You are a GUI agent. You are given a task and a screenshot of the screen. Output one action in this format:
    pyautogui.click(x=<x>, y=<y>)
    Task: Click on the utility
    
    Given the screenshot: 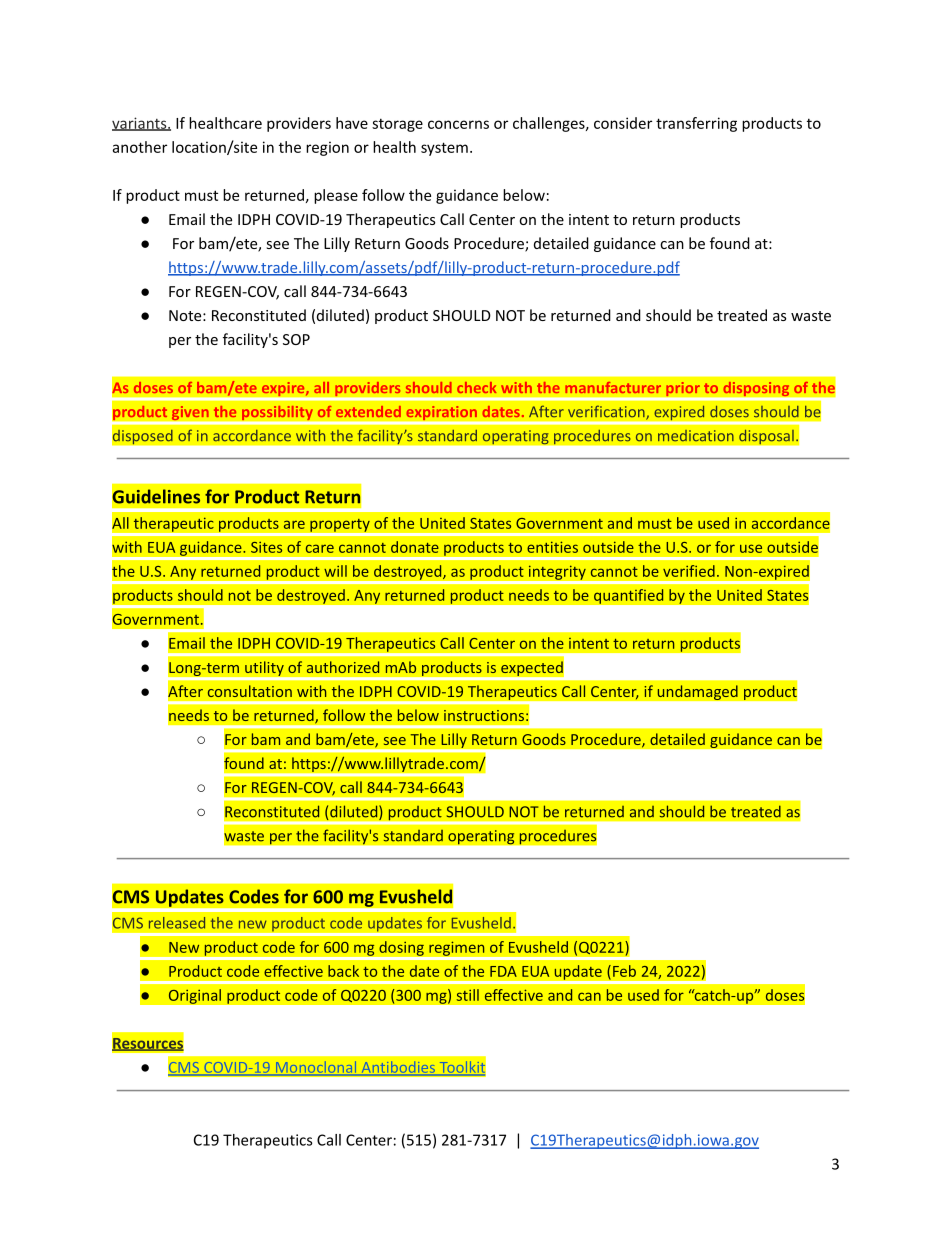 What is the action you would take?
    pyautogui.click(x=264, y=668)
